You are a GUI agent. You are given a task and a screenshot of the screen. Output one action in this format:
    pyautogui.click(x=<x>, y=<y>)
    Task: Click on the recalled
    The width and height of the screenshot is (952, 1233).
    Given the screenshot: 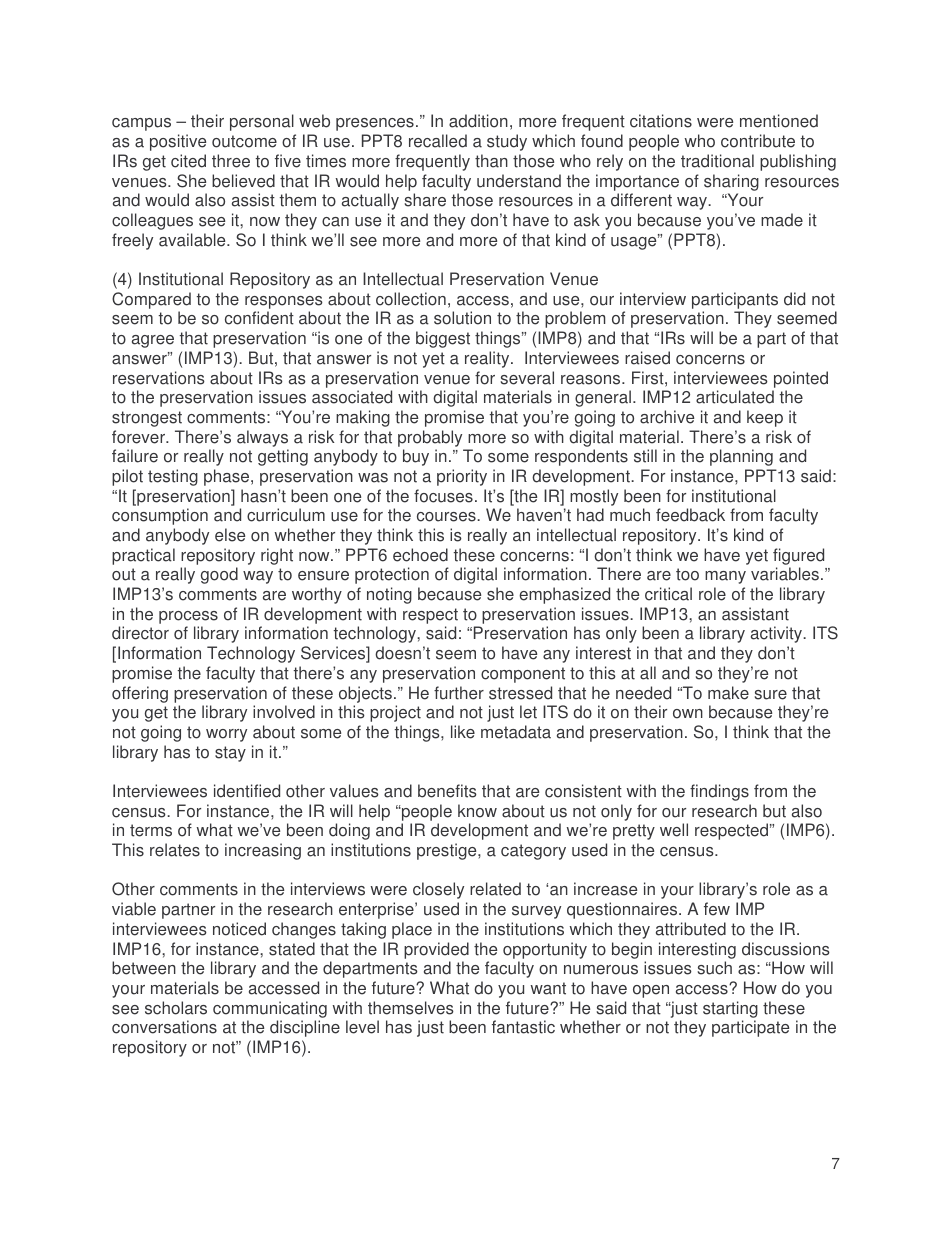 What is the action you would take?
    pyautogui.click(x=438, y=141)
